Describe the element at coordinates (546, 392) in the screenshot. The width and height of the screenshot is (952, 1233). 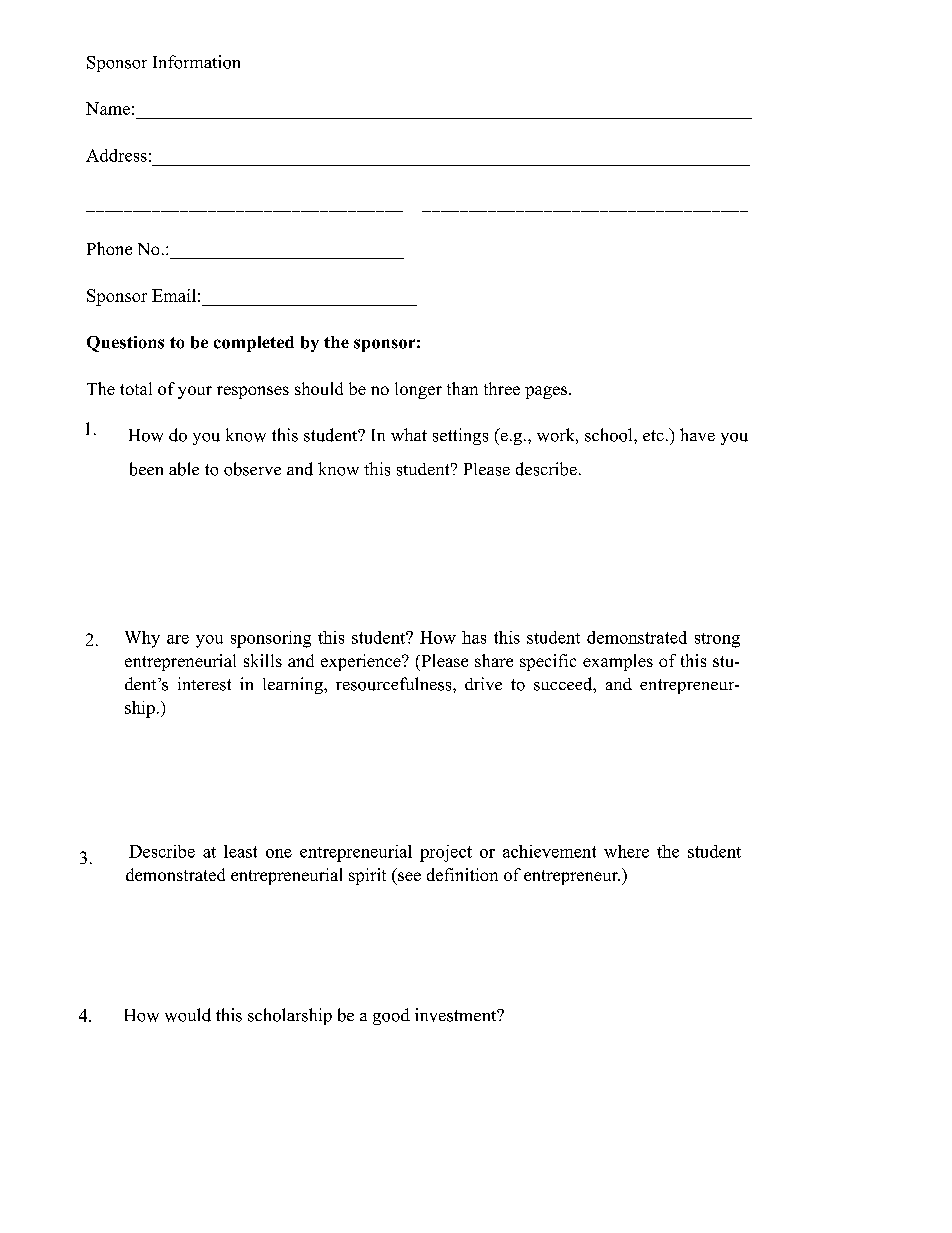
I see `pages` at that location.
